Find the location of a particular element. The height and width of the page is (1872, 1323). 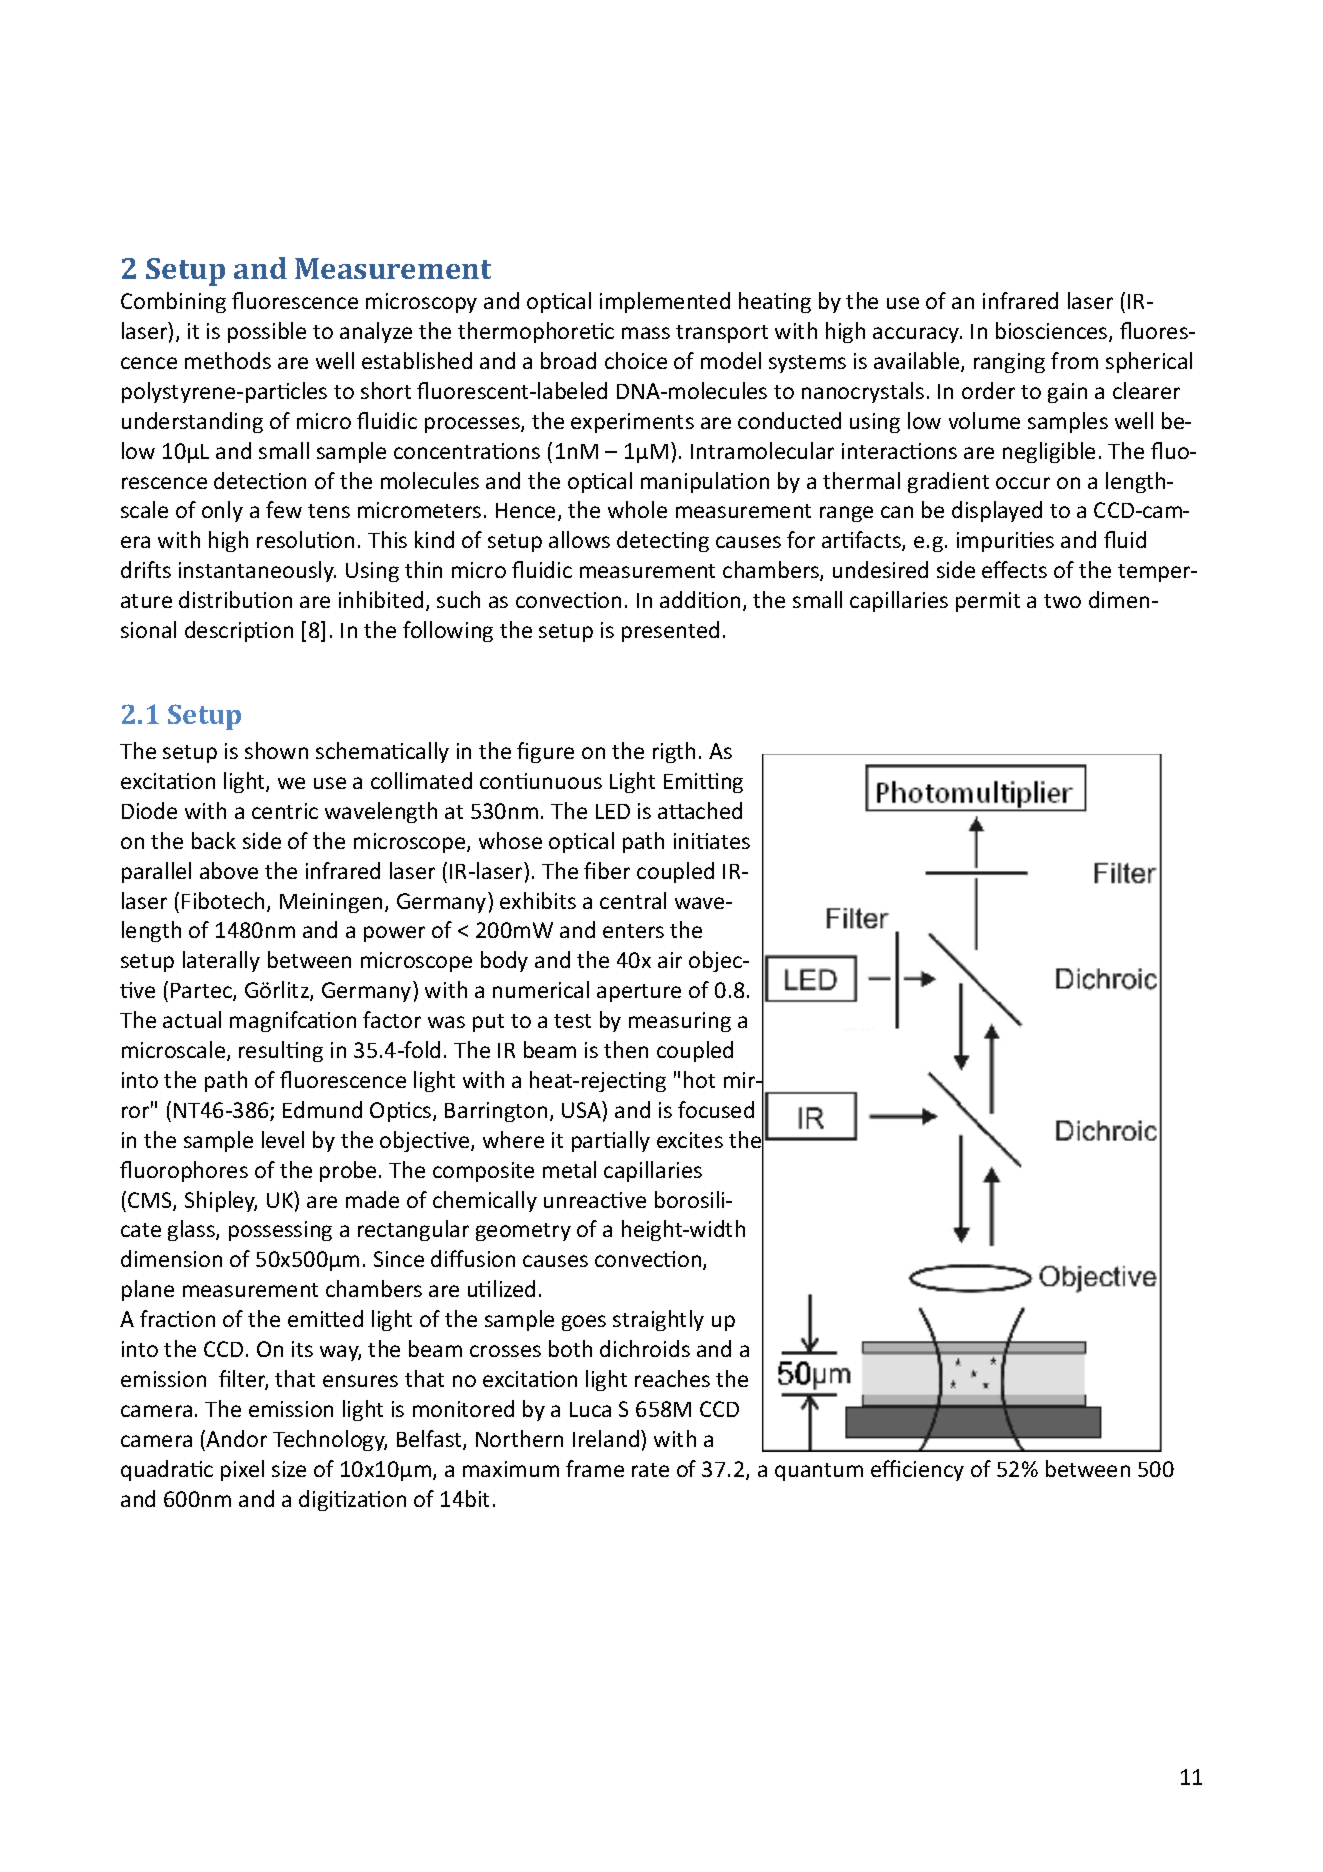

presented is located at coordinates (670, 631).
